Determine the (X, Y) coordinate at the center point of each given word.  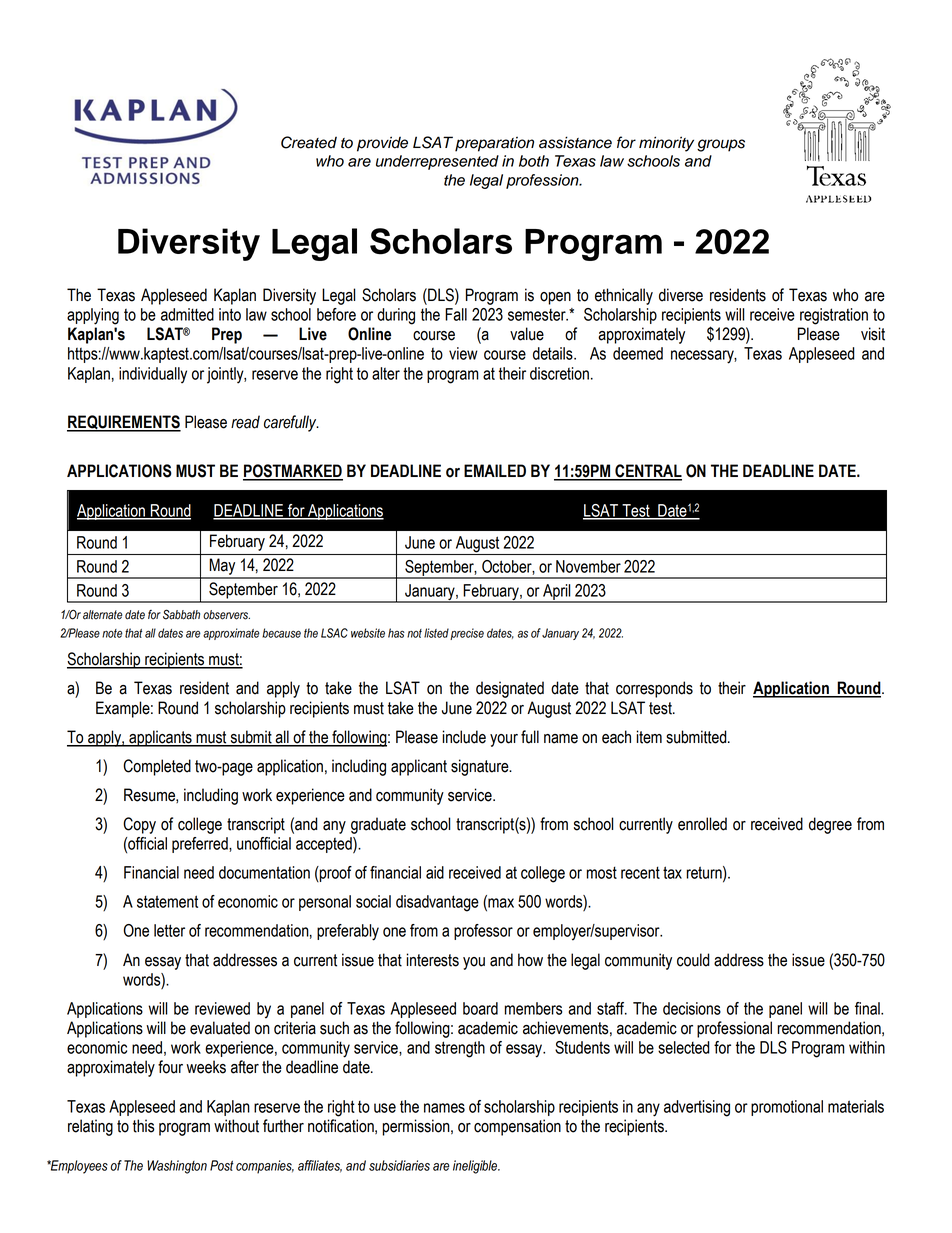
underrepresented (437, 162)
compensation (517, 1127)
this (144, 1126)
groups (721, 145)
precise (467, 634)
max (500, 903)
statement (167, 901)
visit (873, 334)
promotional (787, 1108)
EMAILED (495, 470)
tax (672, 872)
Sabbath (181, 614)
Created (309, 142)
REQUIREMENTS (124, 423)
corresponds (654, 689)
